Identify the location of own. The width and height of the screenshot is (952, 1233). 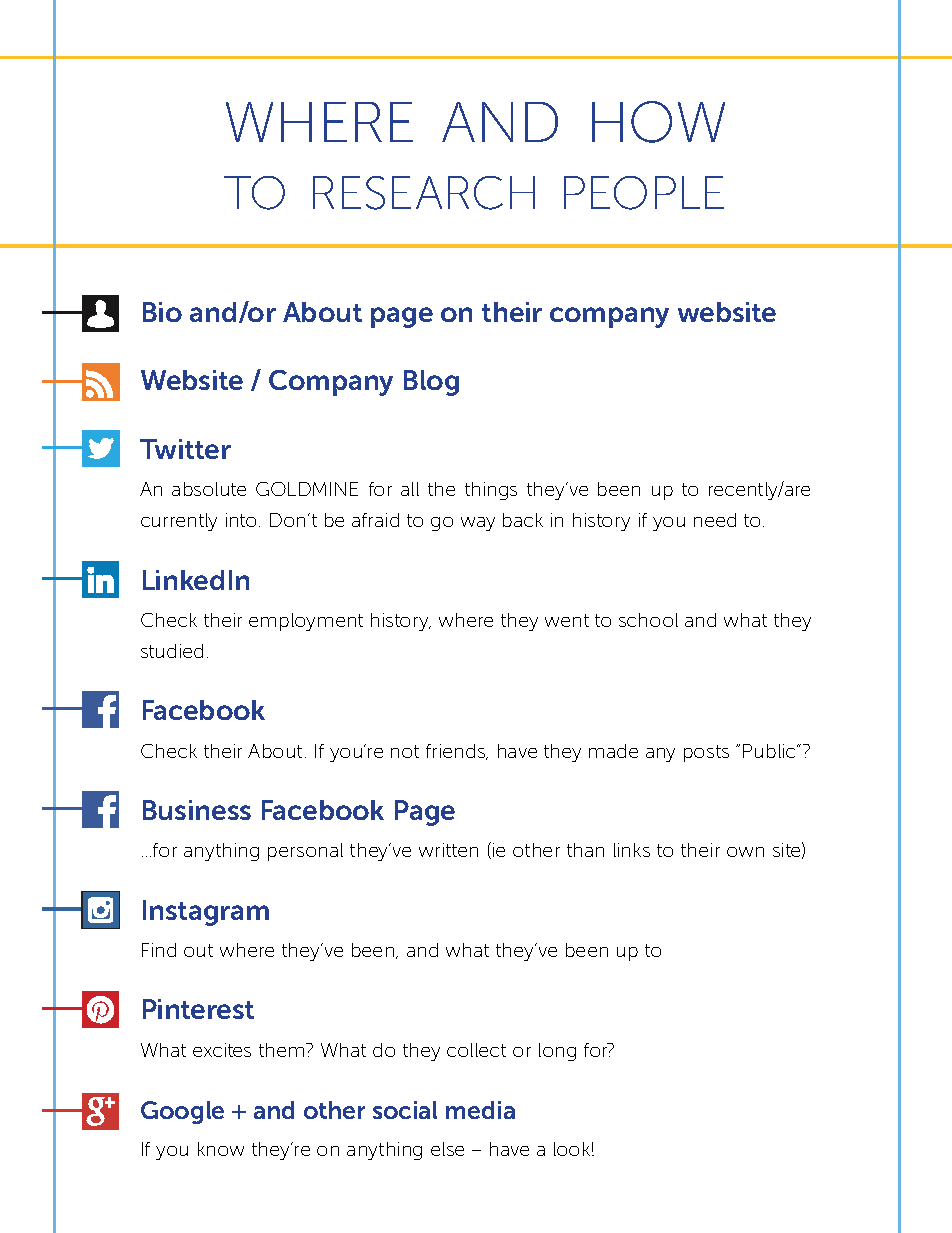
(745, 852).
